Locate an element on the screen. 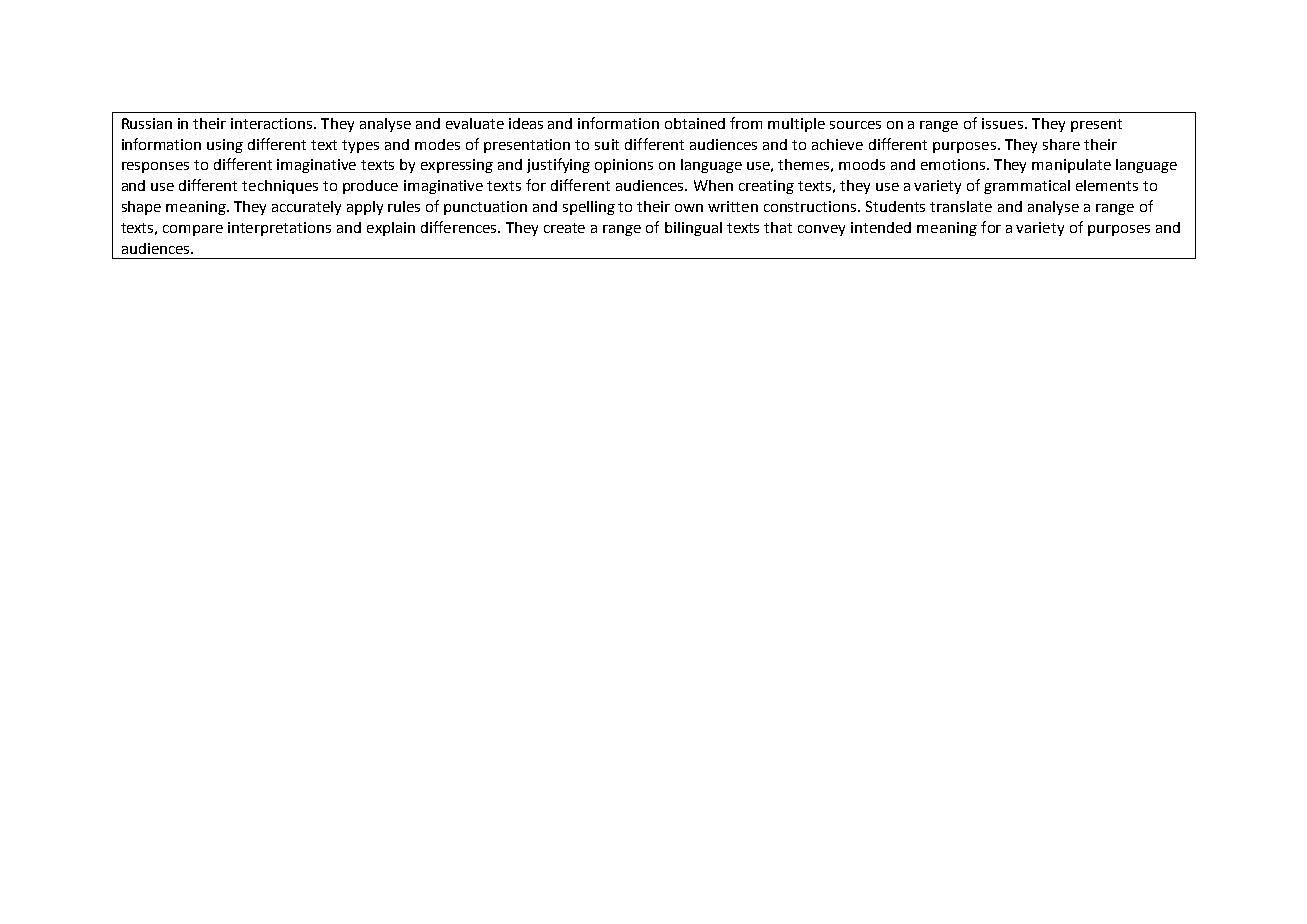 The image size is (1307, 924). issues is located at coordinates (1002, 123).
